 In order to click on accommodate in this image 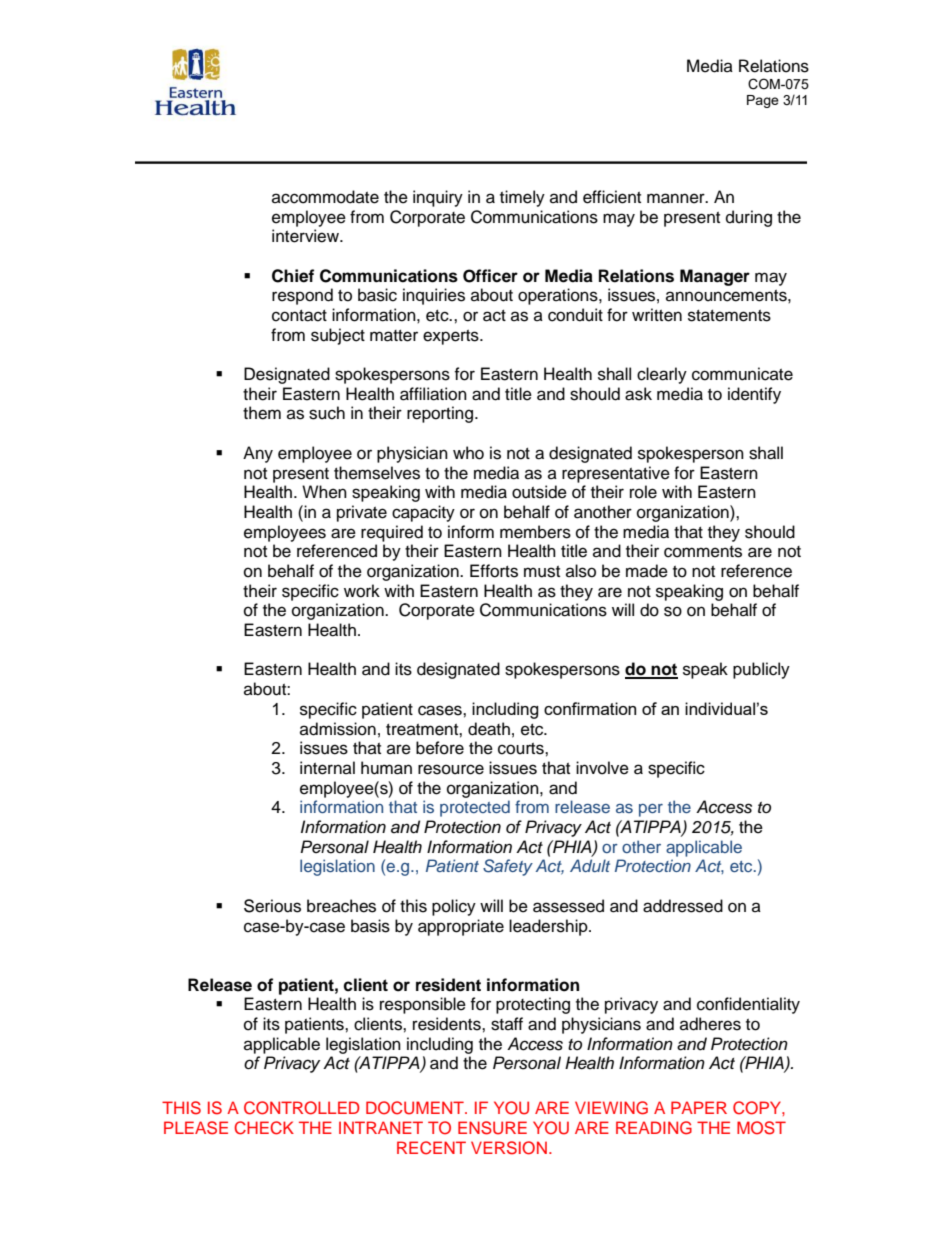, I will do `click(325, 197)`.
